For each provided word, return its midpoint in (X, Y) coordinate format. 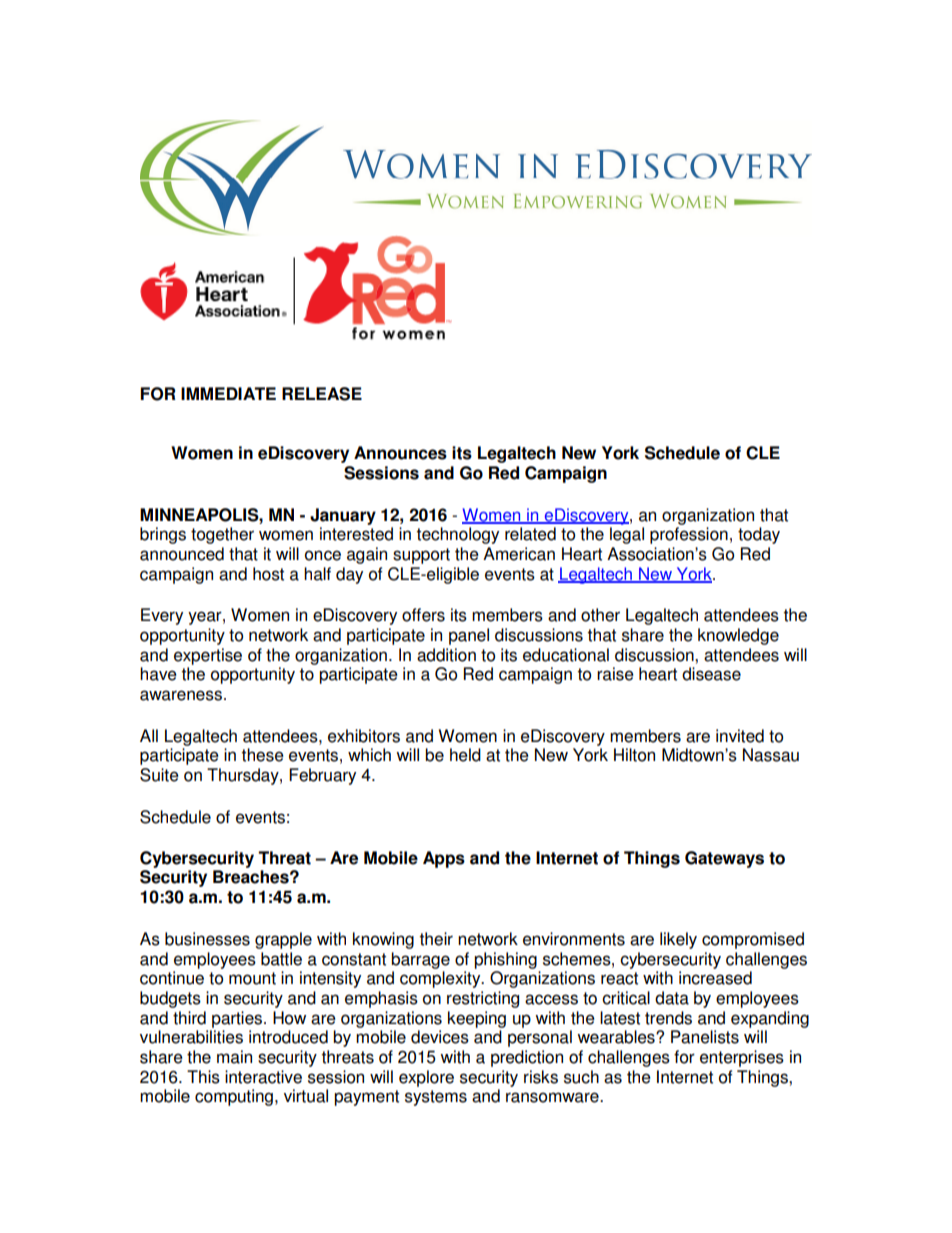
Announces (400, 453)
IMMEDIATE (228, 393)
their (436, 939)
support (421, 556)
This (203, 1077)
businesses (207, 939)
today (759, 535)
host (268, 574)
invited (740, 736)
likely (678, 940)
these (262, 755)
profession (689, 535)
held (465, 755)
